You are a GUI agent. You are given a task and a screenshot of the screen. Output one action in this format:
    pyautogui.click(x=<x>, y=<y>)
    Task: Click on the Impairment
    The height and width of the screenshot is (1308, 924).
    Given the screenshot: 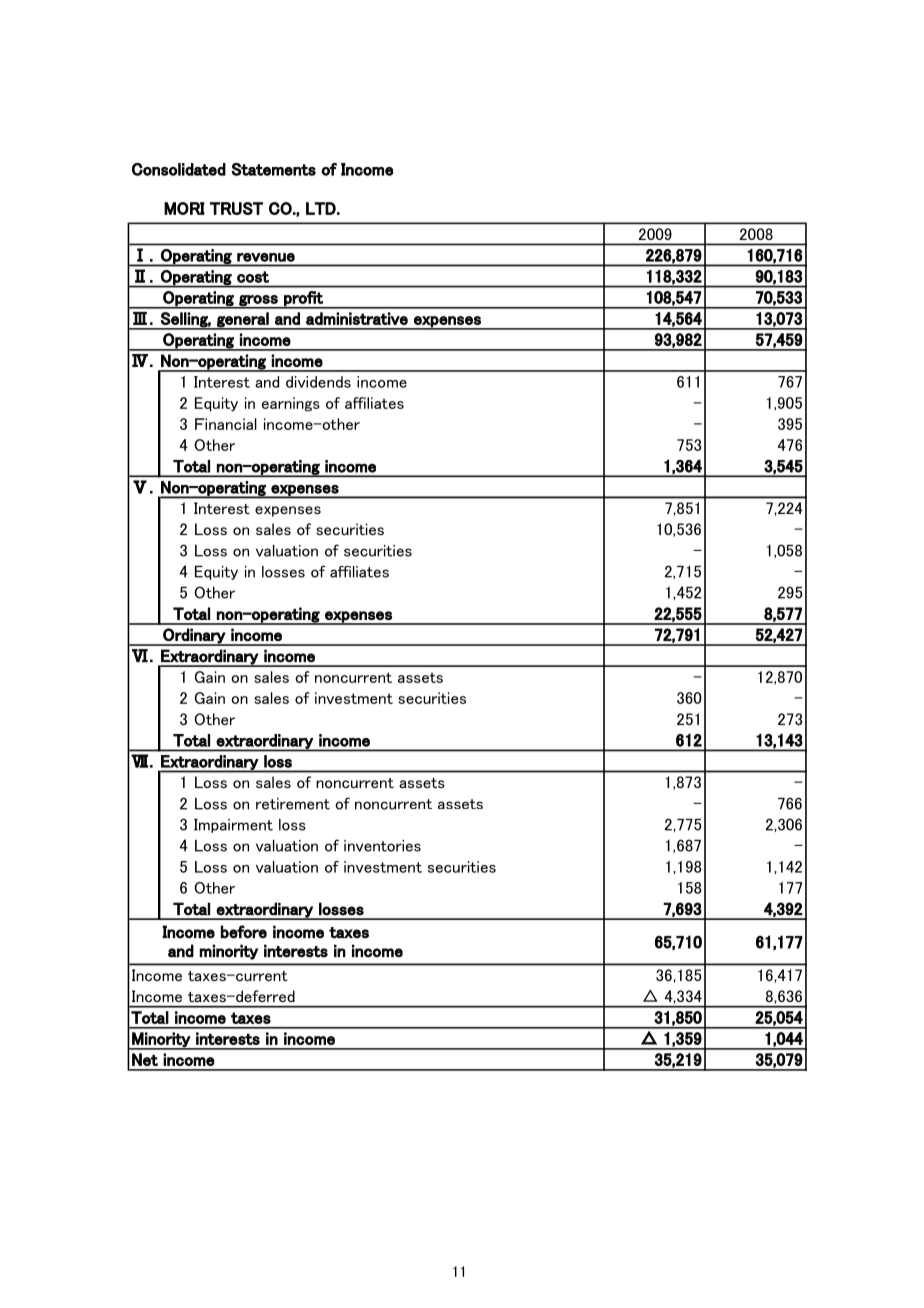 What is the action you would take?
    pyautogui.click(x=233, y=826)
